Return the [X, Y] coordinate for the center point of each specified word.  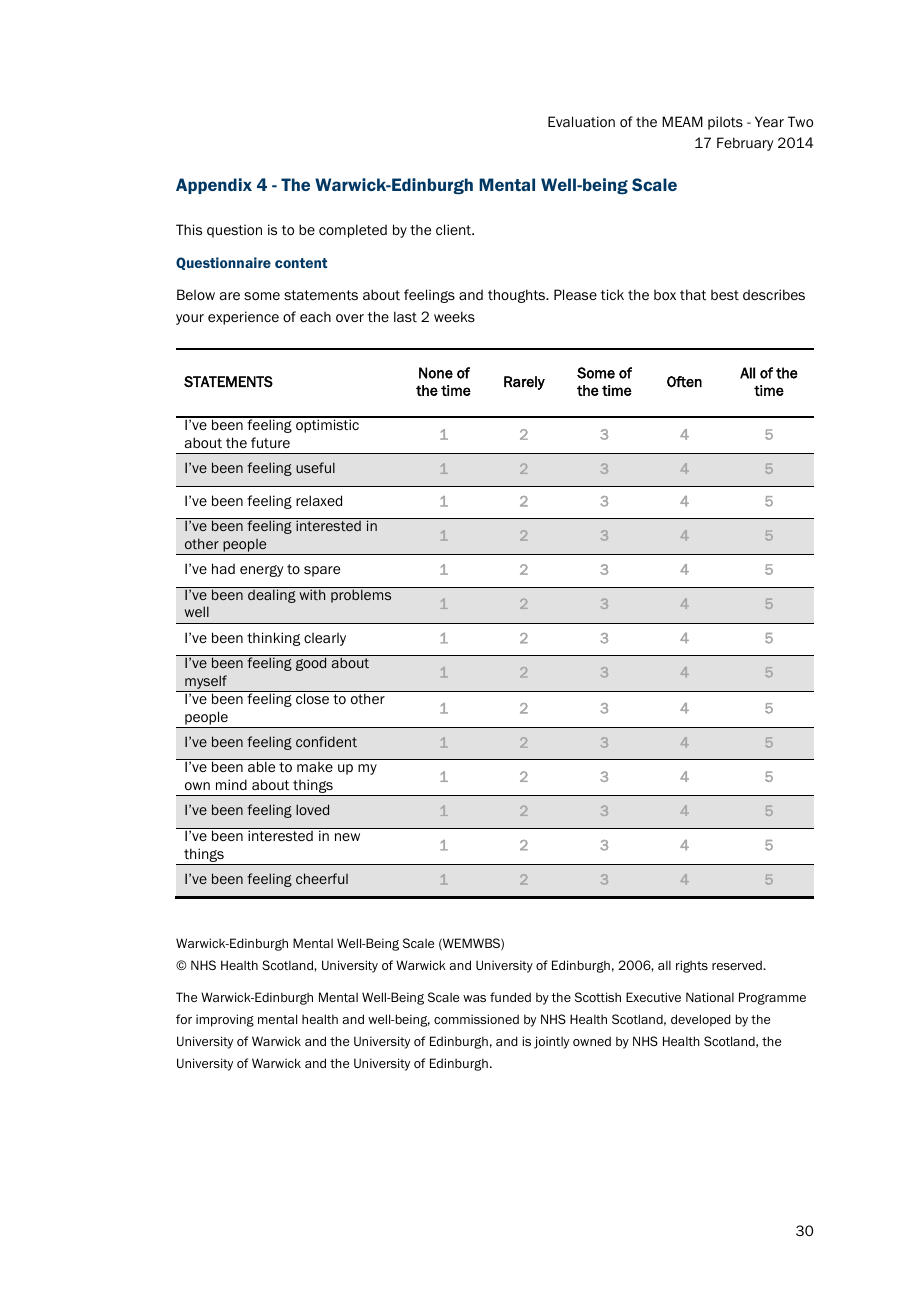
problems [361, 595]
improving [225, 1020]
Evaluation [581, 121]
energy [261, 571]
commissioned [476, 1019]
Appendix [214, 186]
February [745, 144]
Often [684, 382]
